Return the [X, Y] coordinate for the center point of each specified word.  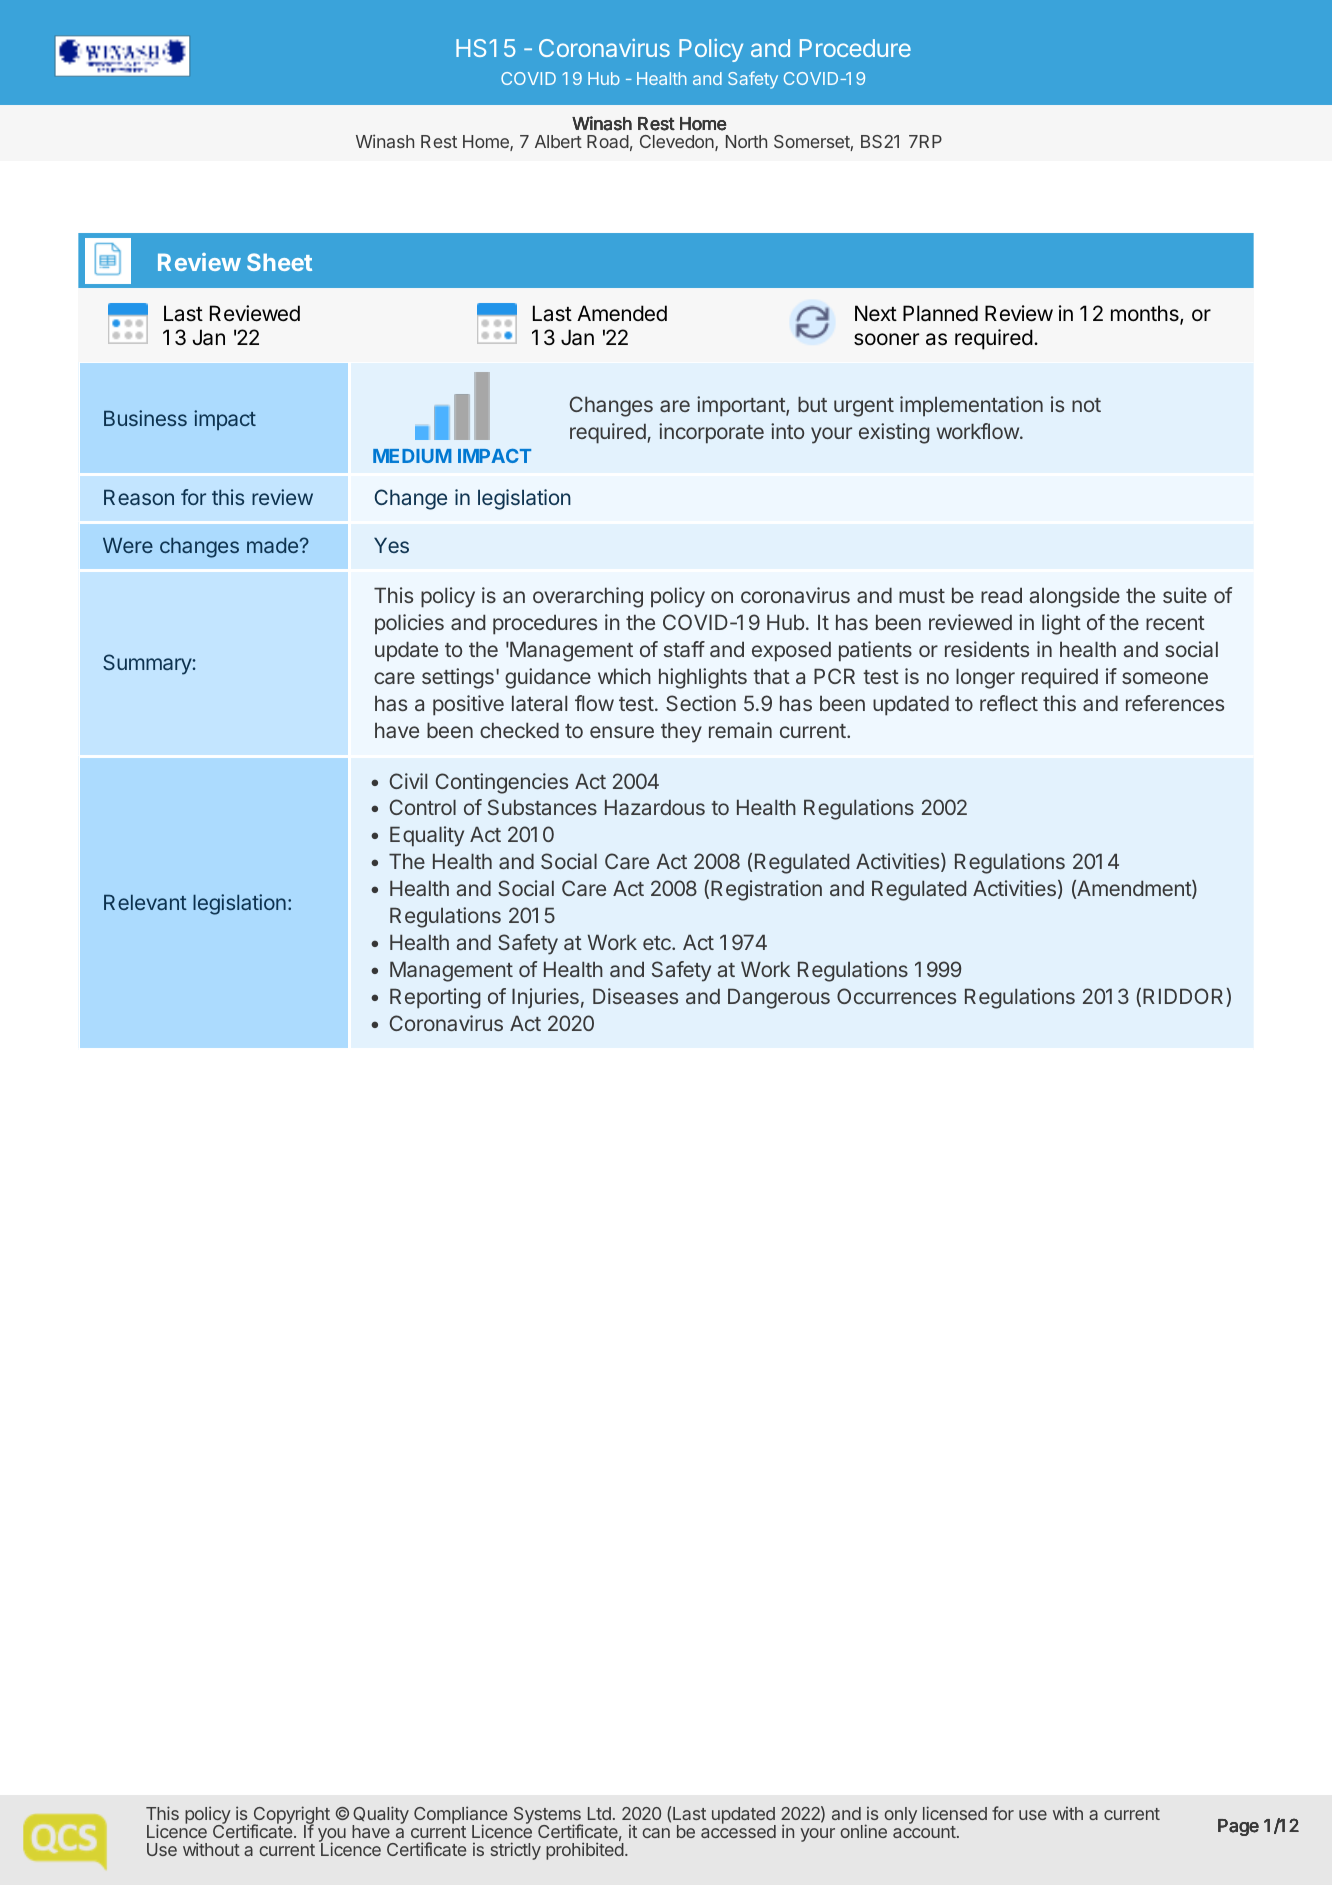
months [1146, 314]
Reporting [435, 998]
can [656, 1833]
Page [1238, 1827]
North [746, 141]
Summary [147, 664]
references [1175, 703]
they [681, 732]
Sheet [279, 262]
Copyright [291, 1816]
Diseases [635, 996]
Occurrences [896, 996]
